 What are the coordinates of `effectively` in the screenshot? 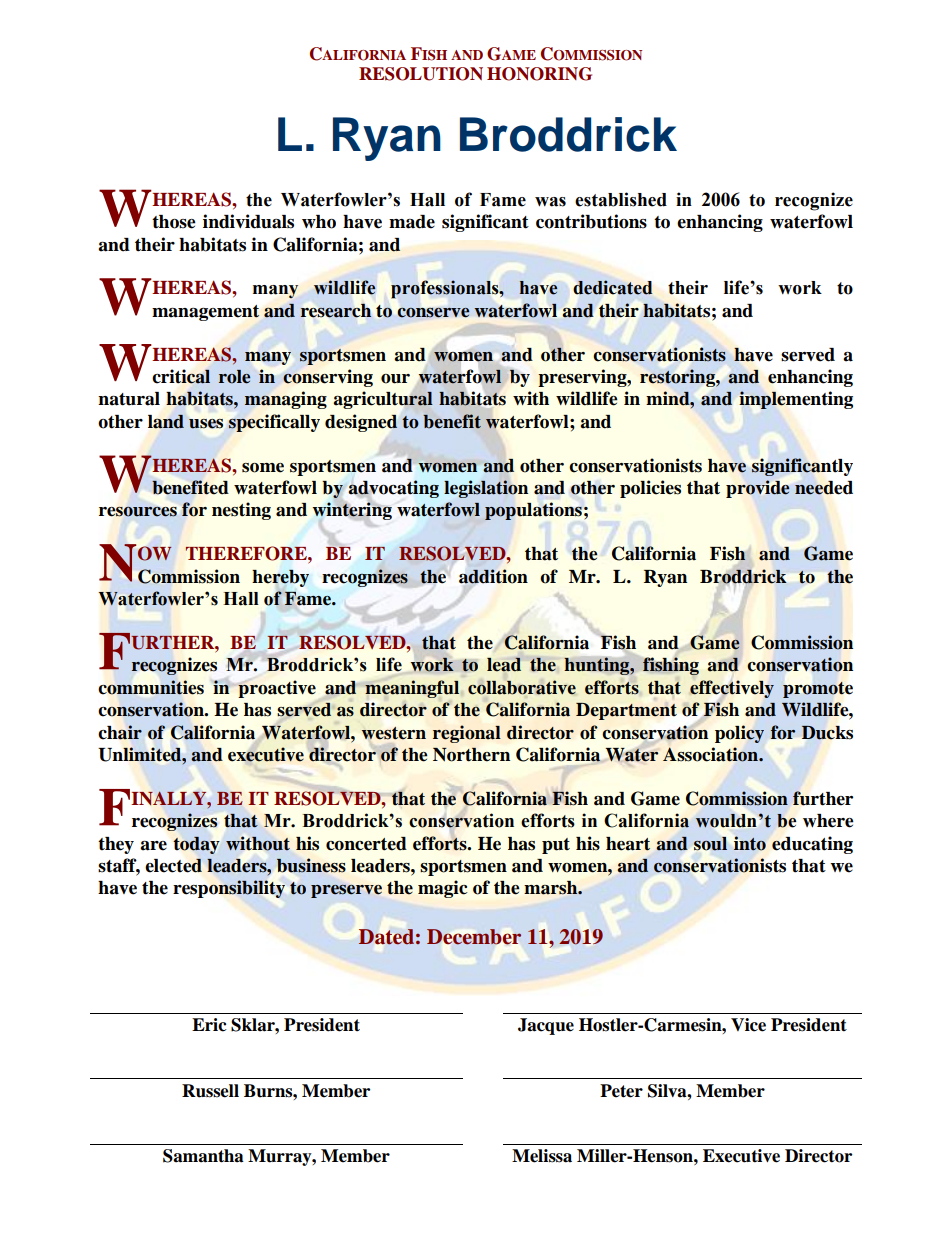 It's located at (732, 689).
